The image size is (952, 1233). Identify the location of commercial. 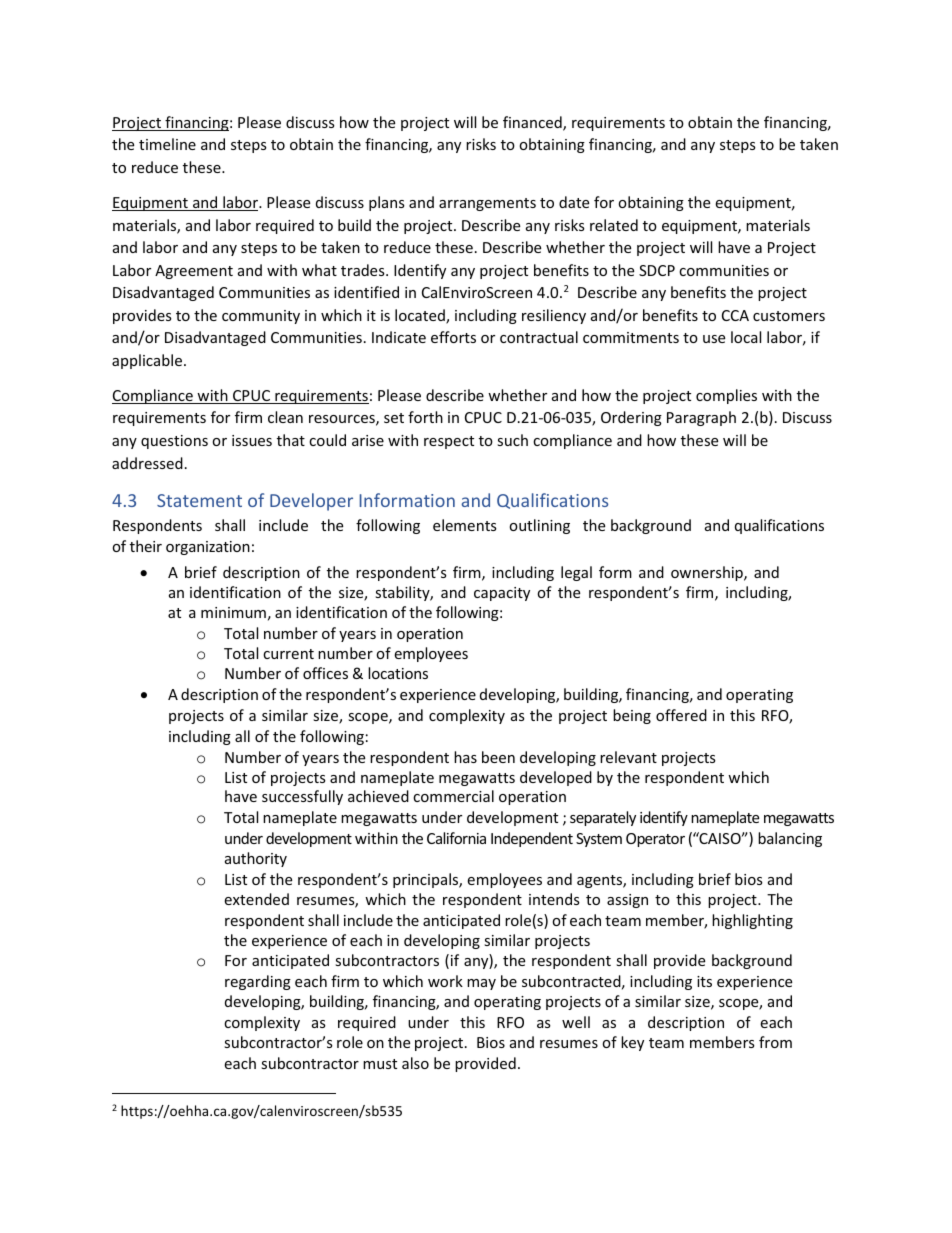
(453, 796).
